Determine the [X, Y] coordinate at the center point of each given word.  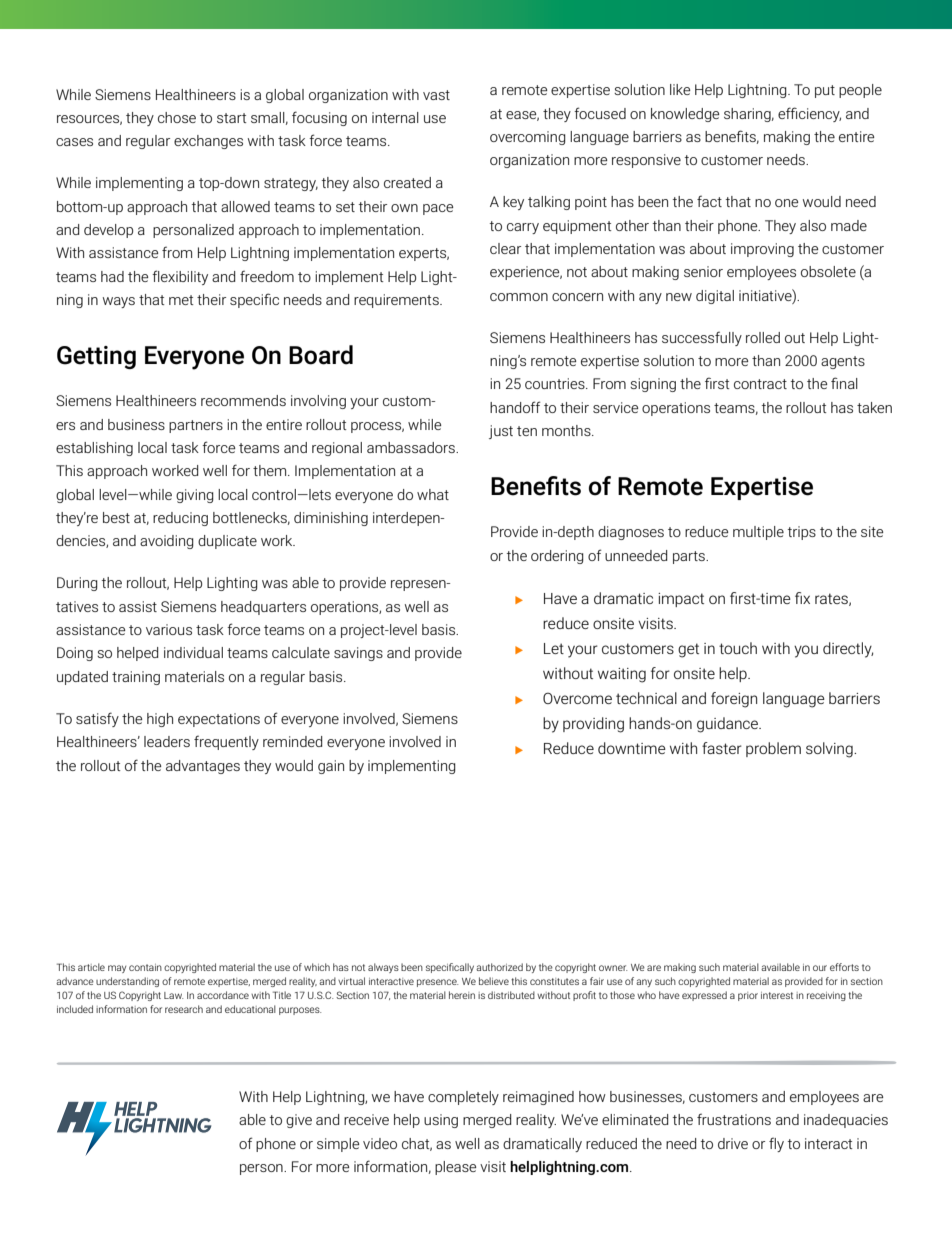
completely [463, 1098]
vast [436, 95]
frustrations [734, 1119]
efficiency [809, 114]
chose [177, 117]
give [299, 1121]
